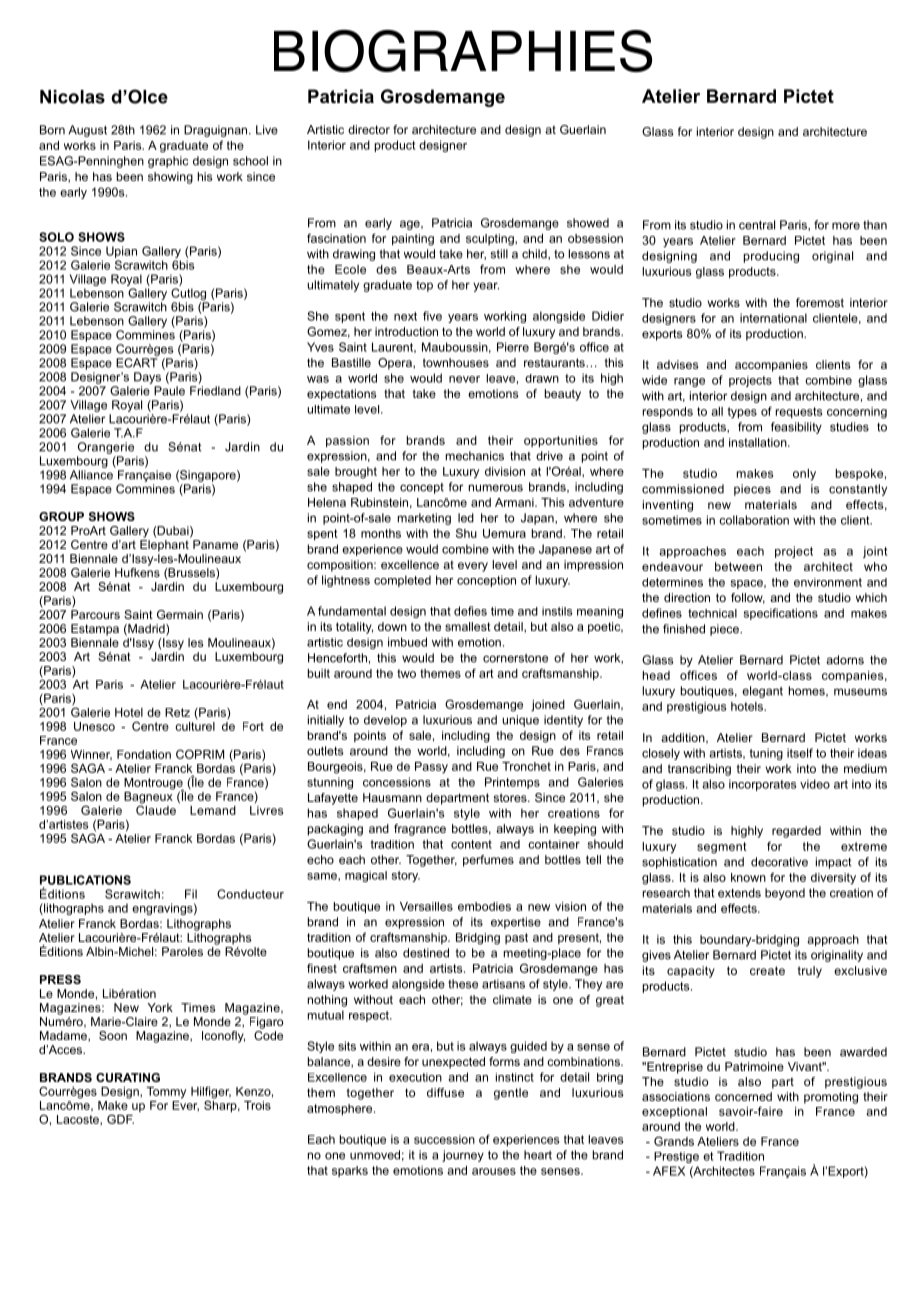  Describe the element at coordinates (781, 614) in the document. I see `specifications` at that location.
